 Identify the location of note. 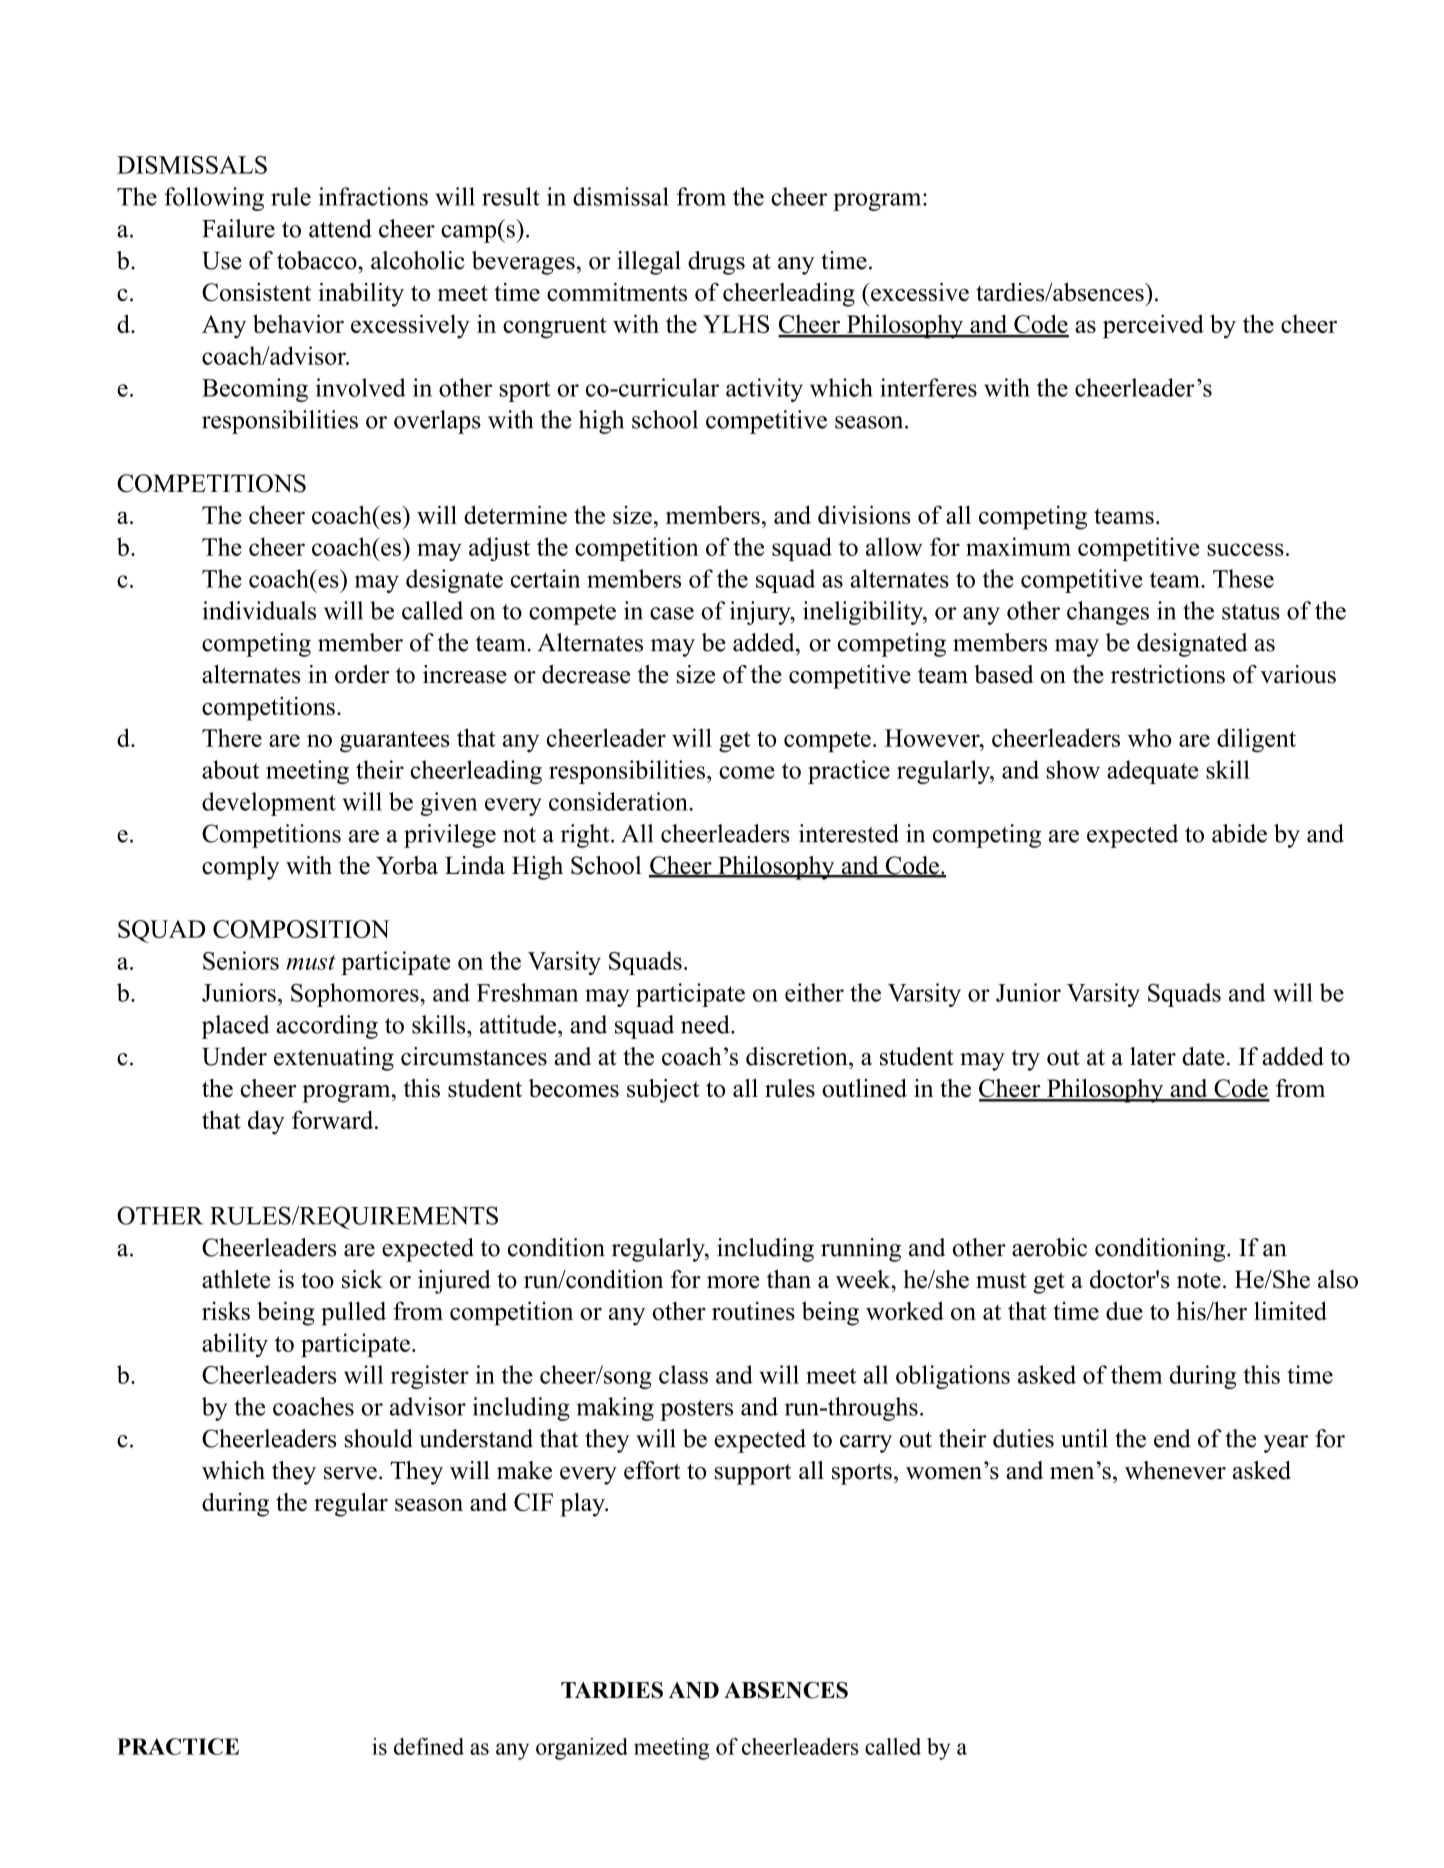
(1199, 1280).
